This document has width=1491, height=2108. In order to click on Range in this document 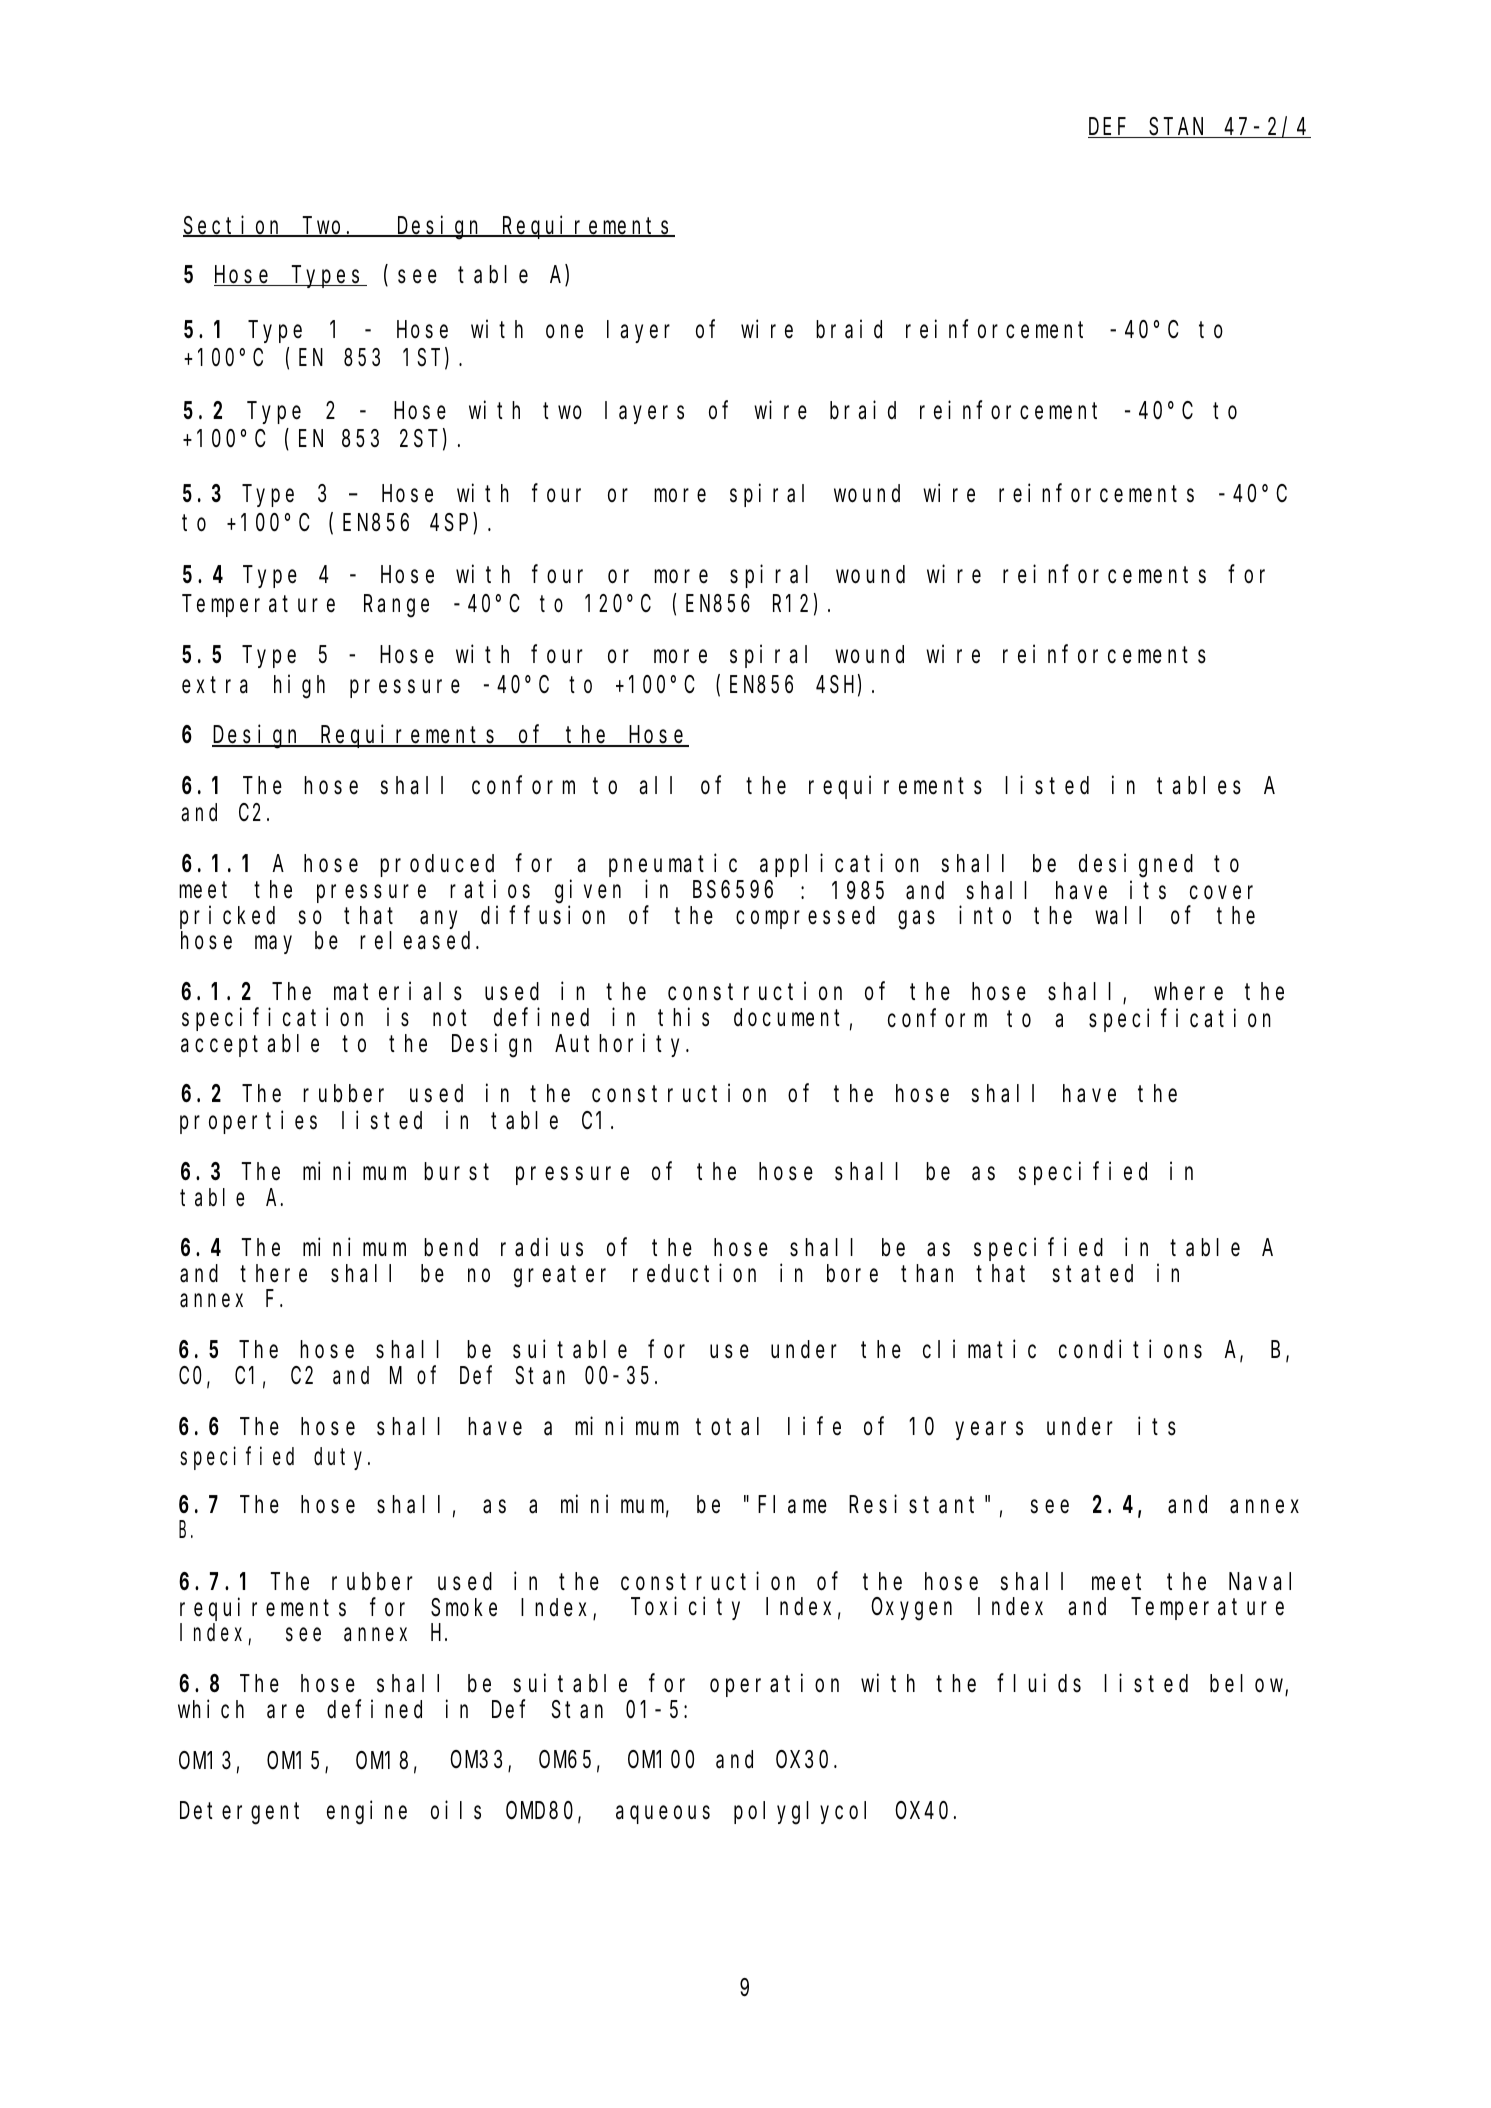, I will do `click(396, 607)`.
